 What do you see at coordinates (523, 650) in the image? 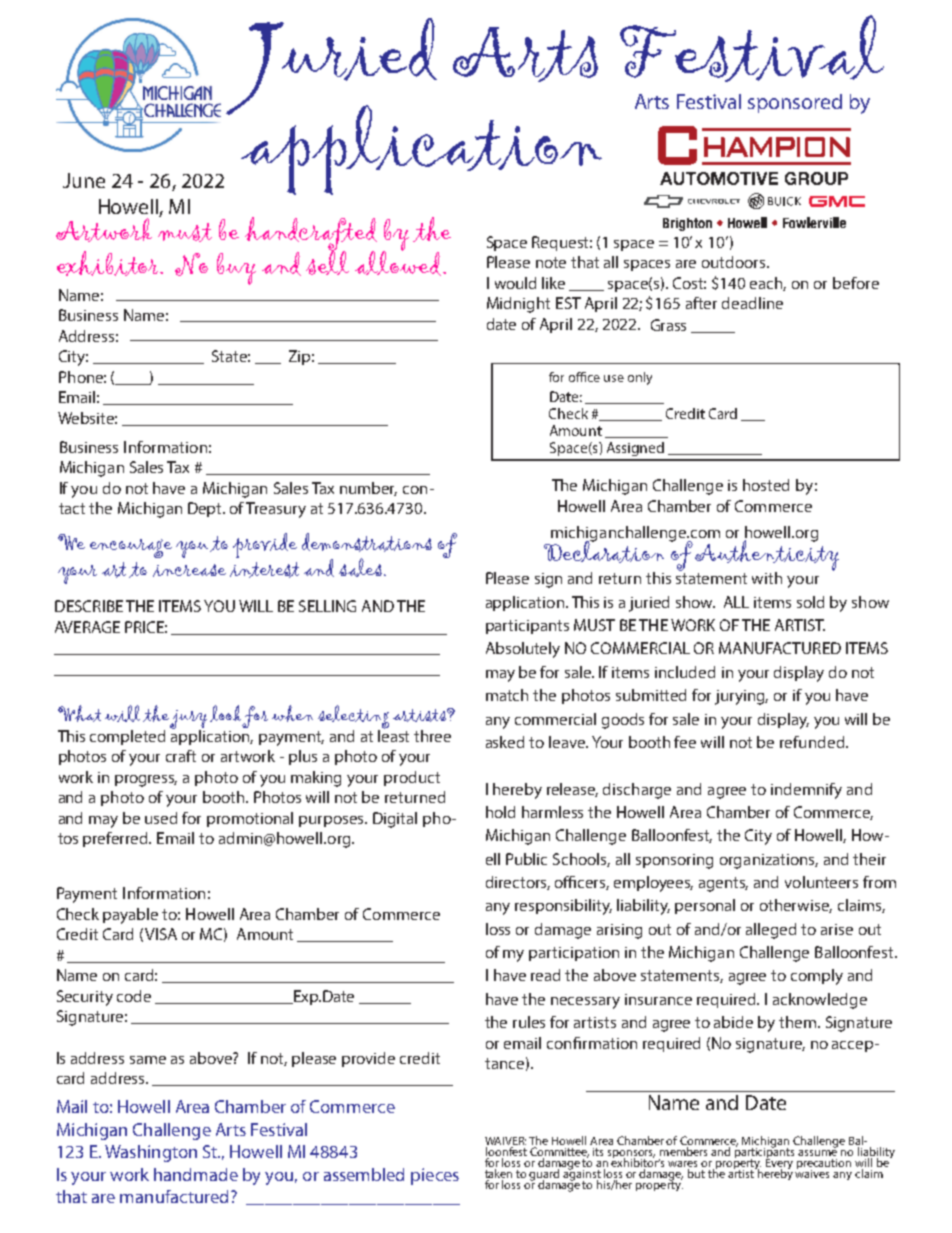
I see `Absolutely` at bounding box center [523, 650].
